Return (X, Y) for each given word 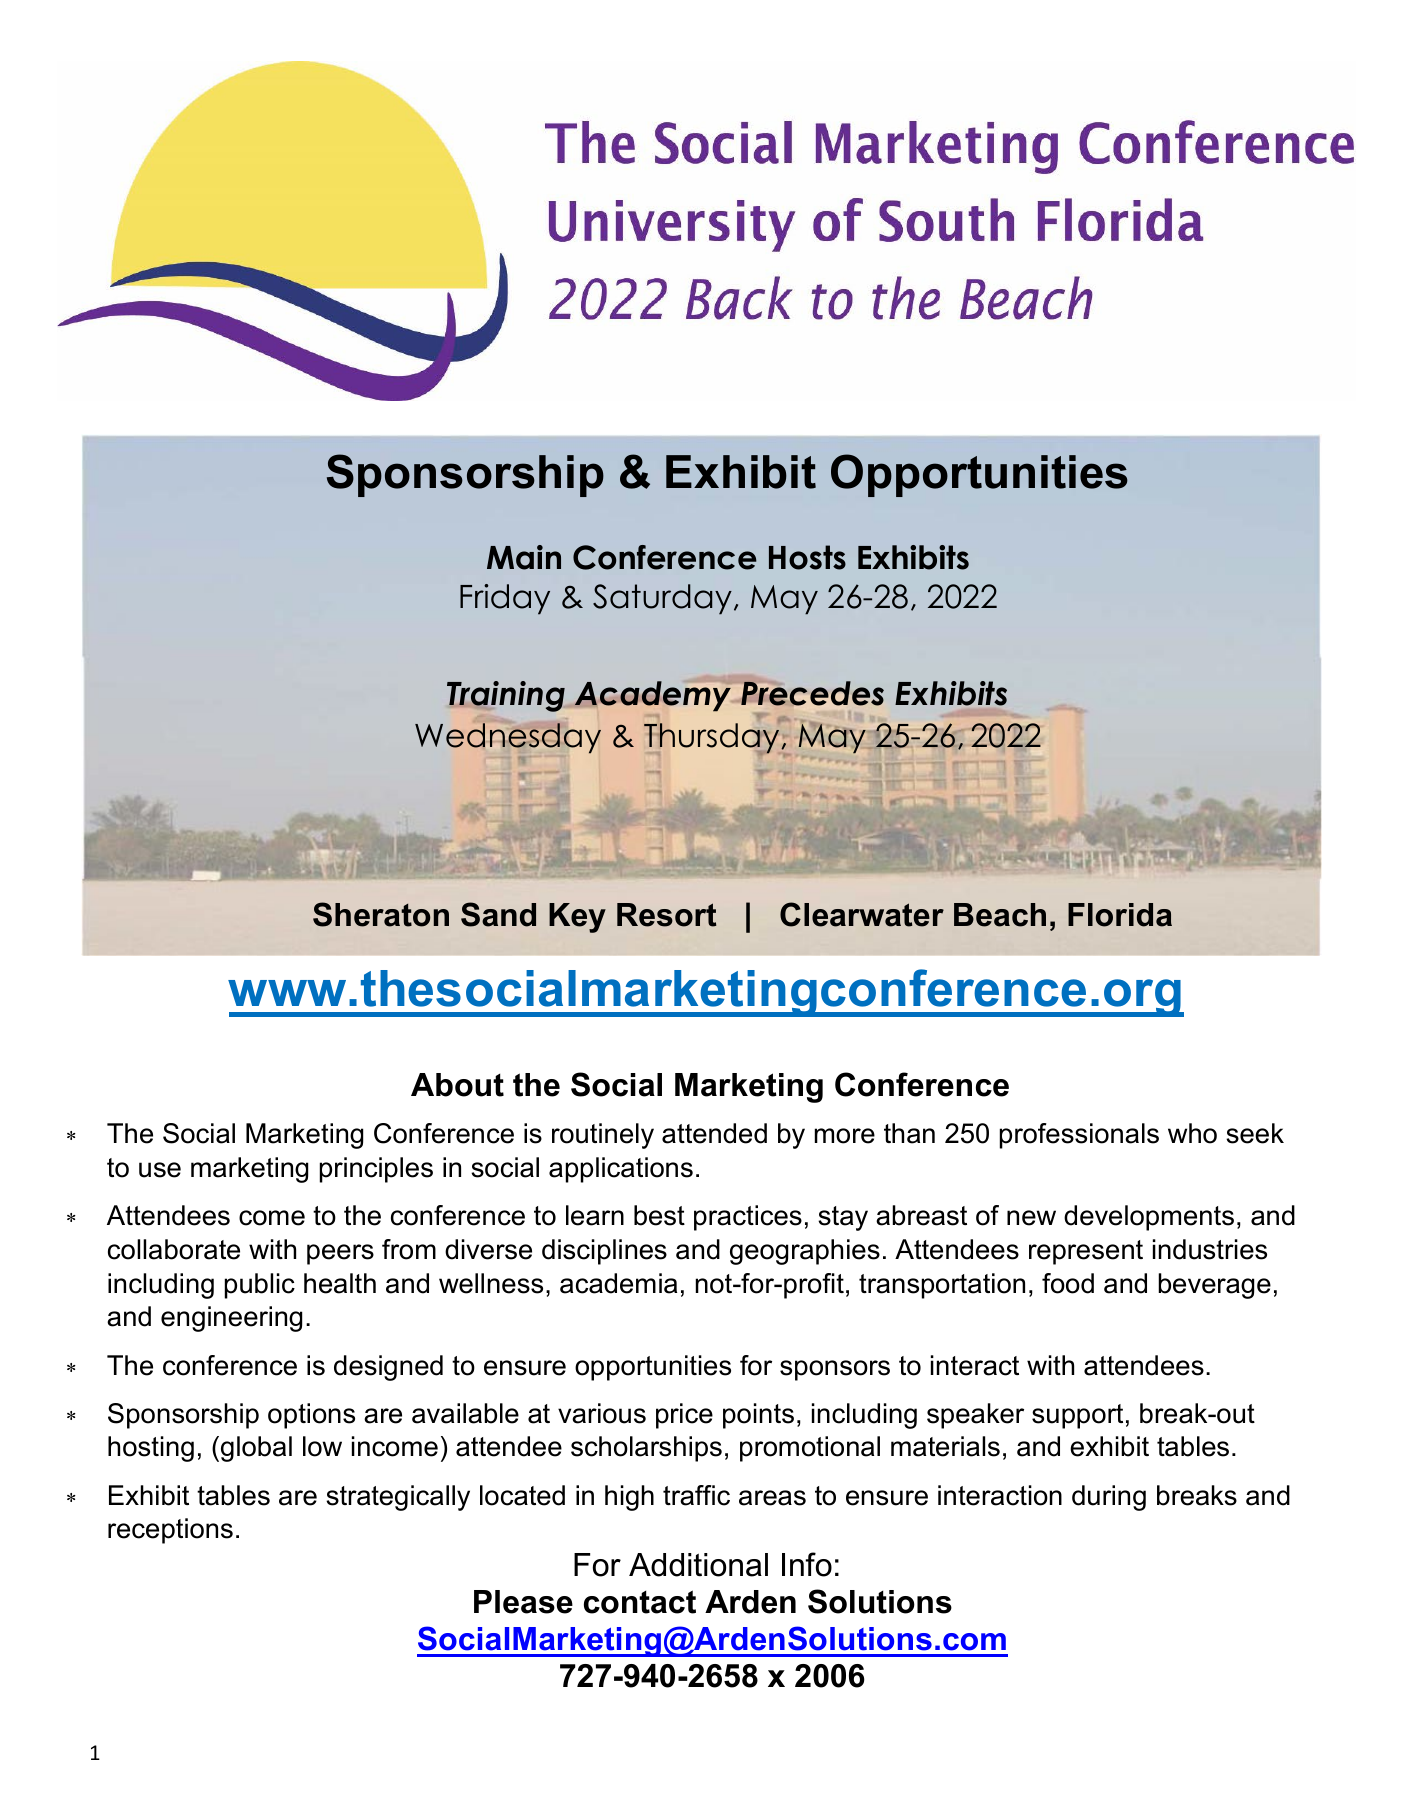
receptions (170, 1531)
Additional (698, 1565)
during (1109, 1498)
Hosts (807, 557)
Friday (505, 599)
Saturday (662, 599)
